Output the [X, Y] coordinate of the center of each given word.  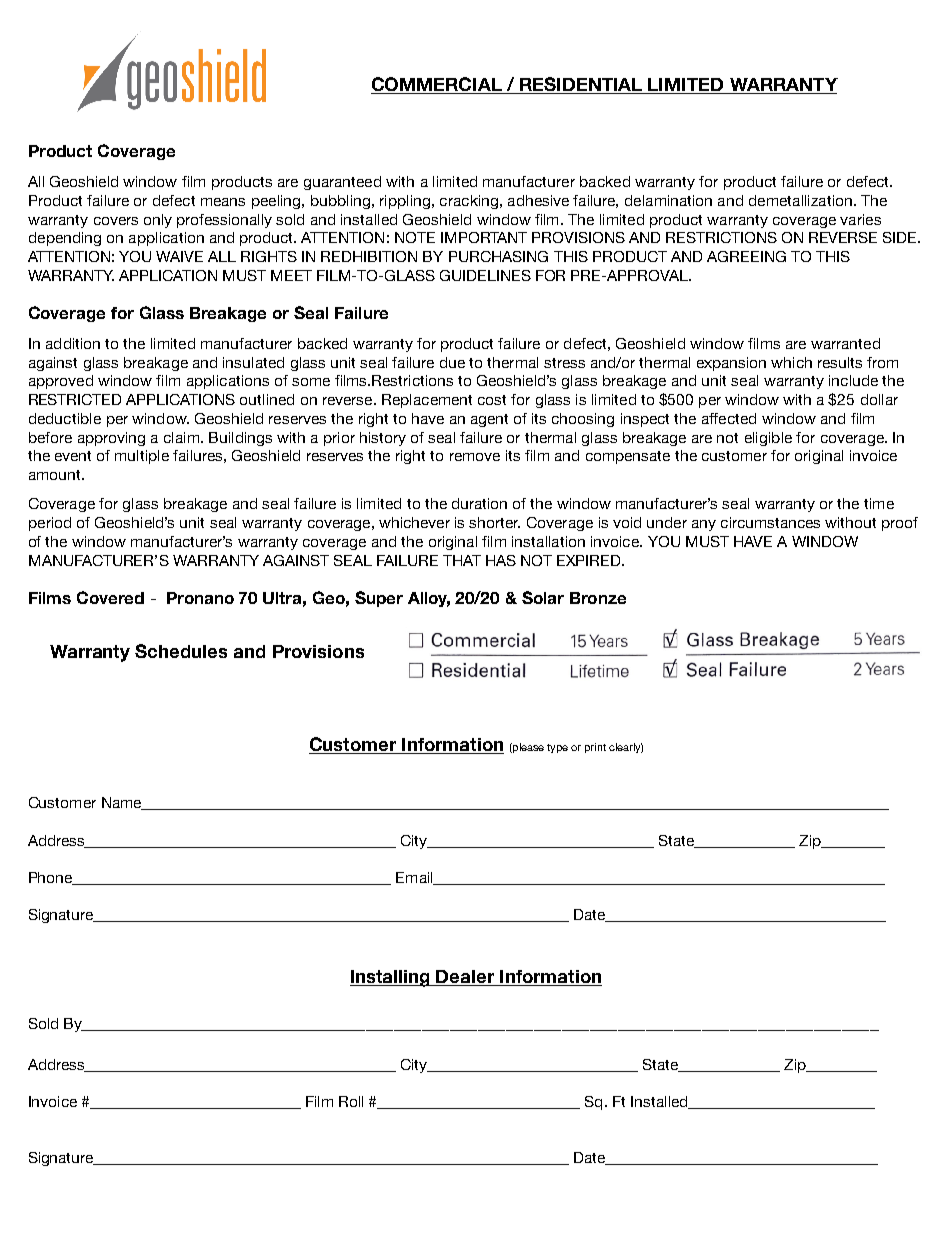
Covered [110, 597]
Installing [391, 978]
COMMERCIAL [437, 85]
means [223, 202]
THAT [462, 560]
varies [860, 219]
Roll [351, 1101]
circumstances [770, 522]
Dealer [465, 978]
